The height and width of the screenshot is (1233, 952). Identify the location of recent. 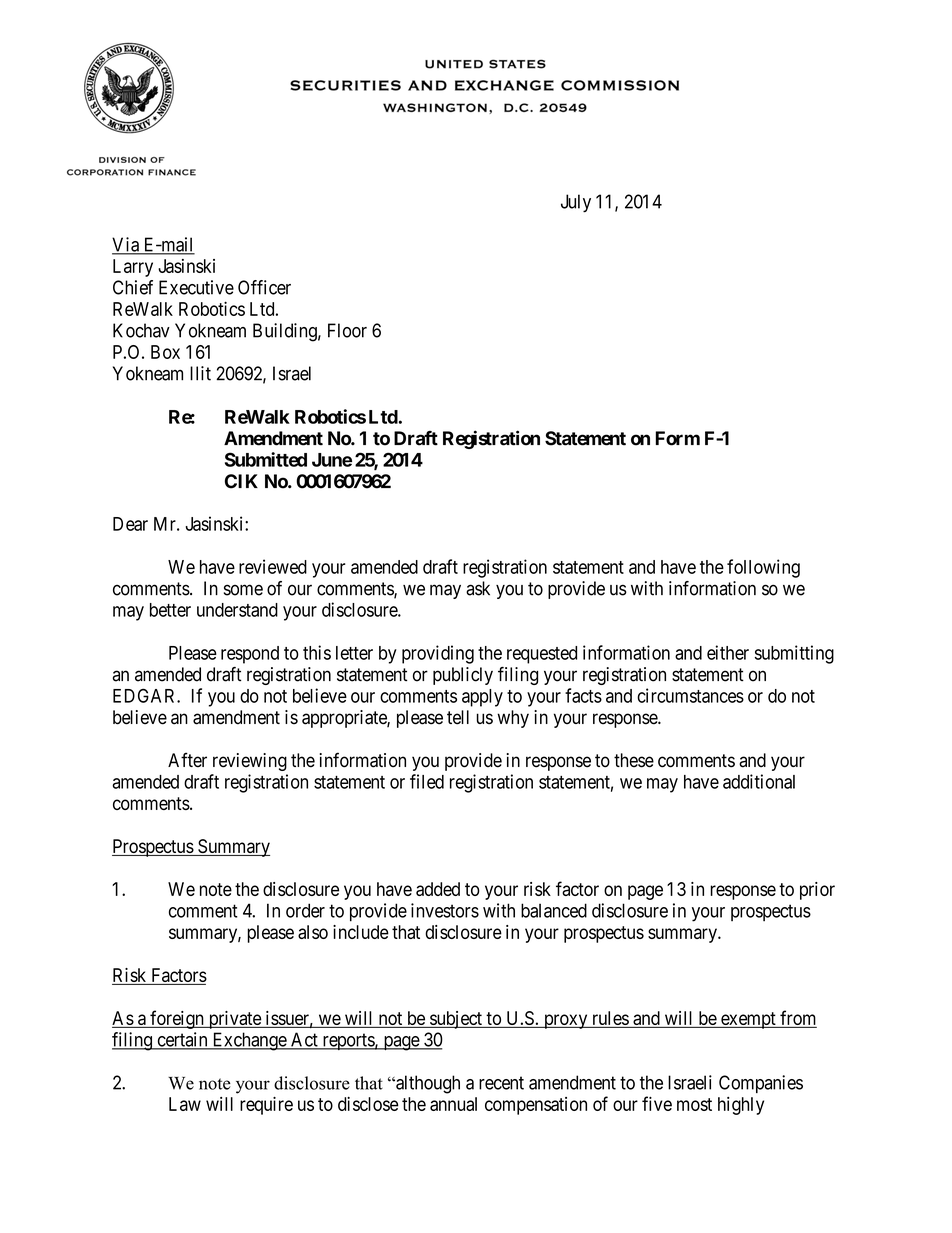
(501, 1083).
